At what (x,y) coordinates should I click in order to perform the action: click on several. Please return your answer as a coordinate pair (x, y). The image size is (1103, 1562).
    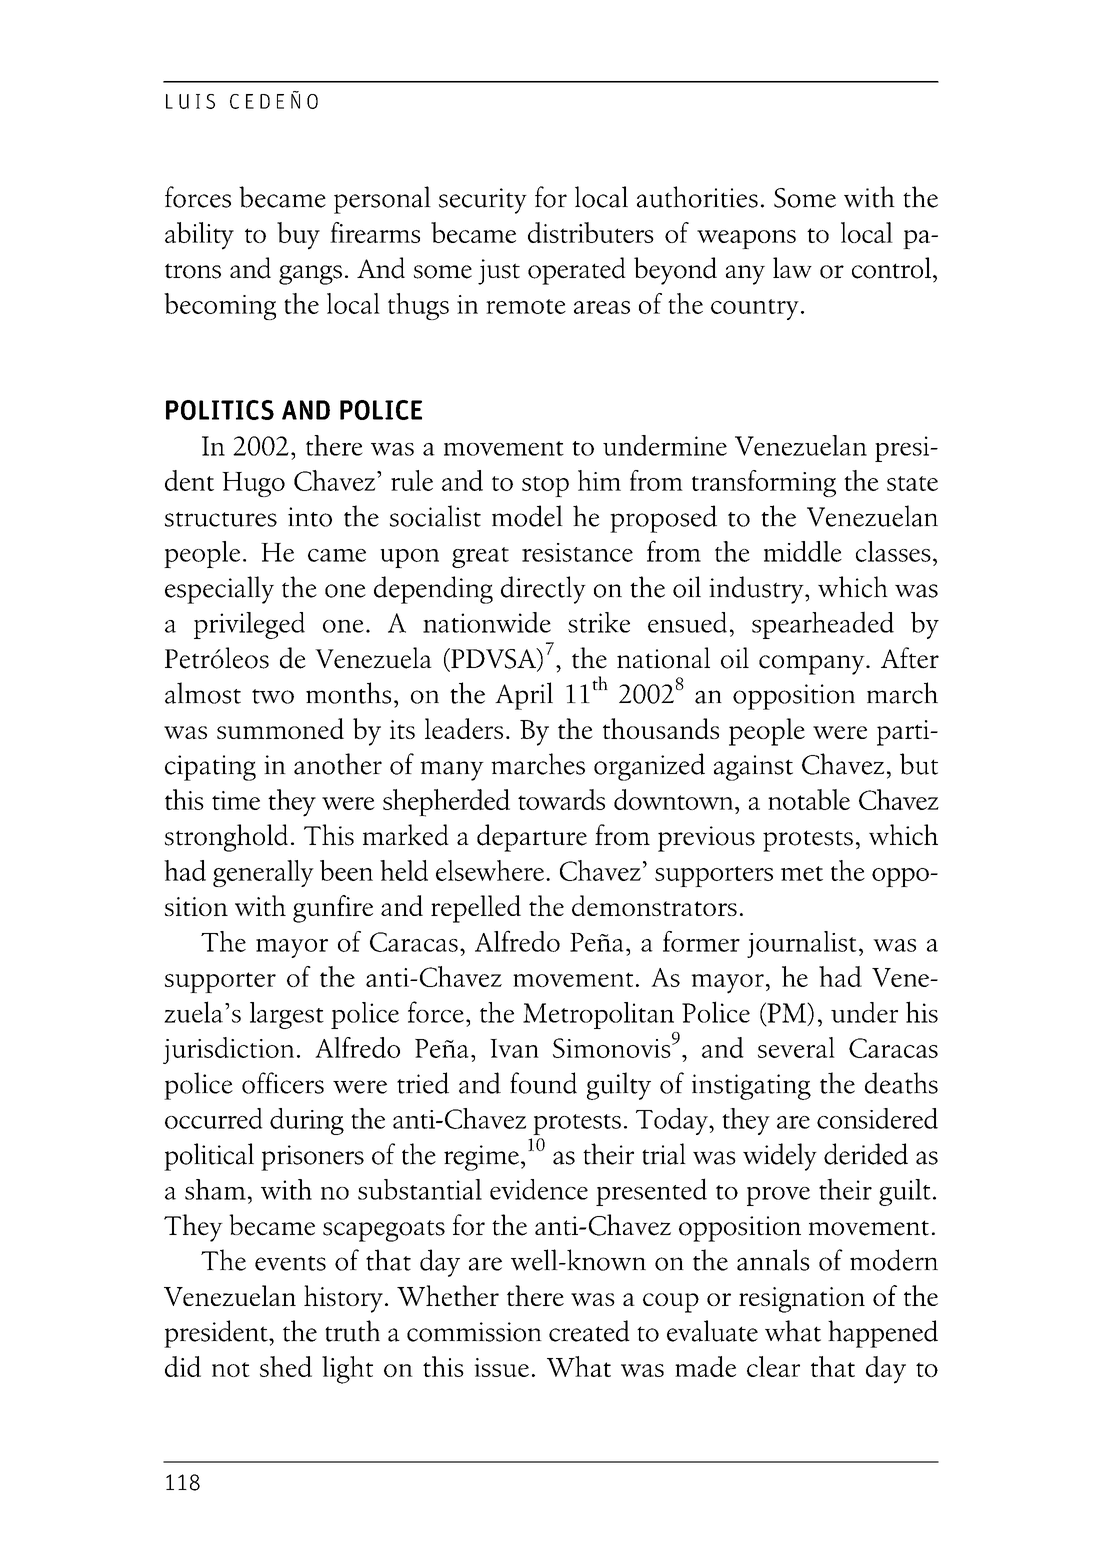
    Looking at the image, I should click on (796, 1047).
